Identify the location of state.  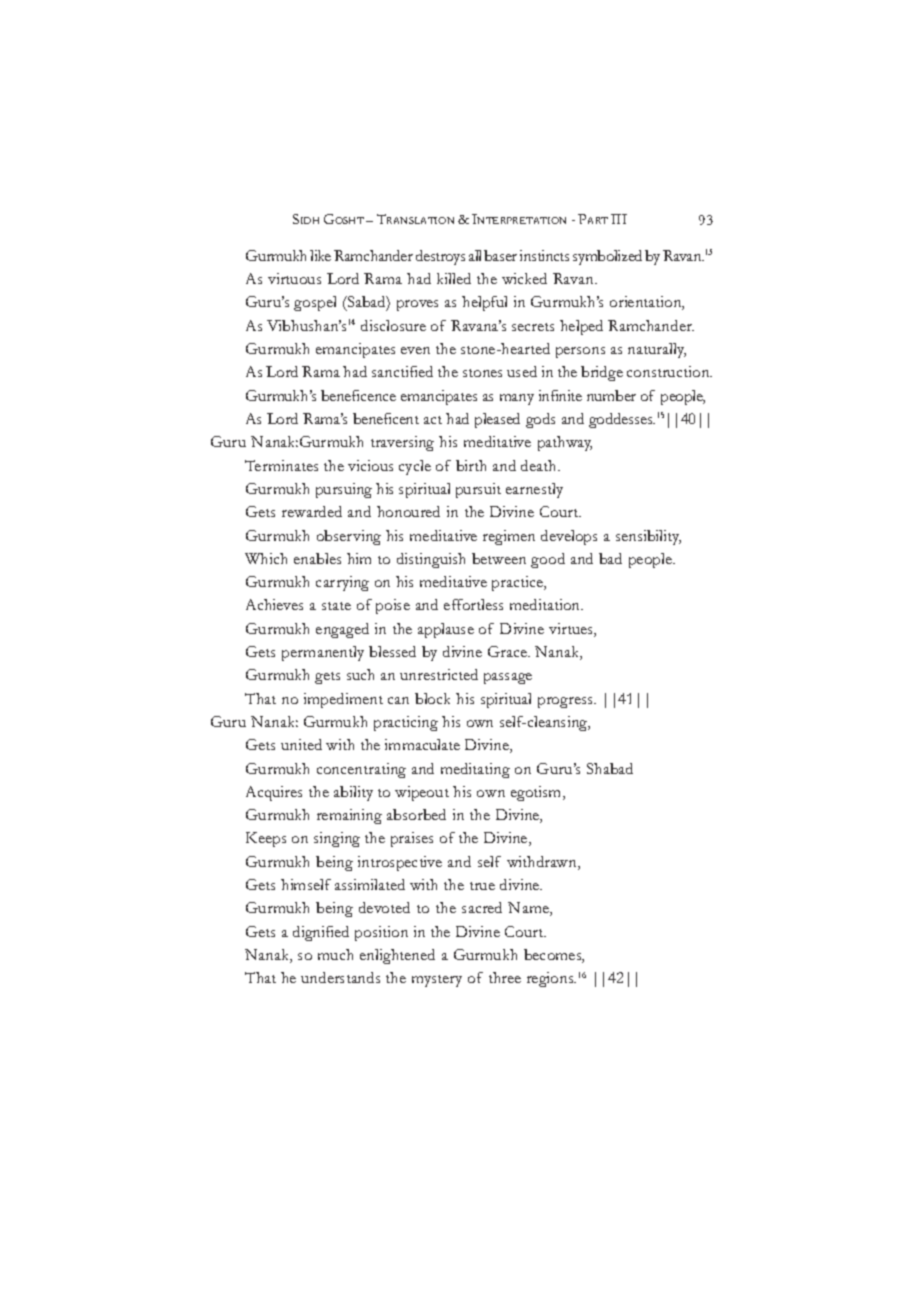
(336, 606).
